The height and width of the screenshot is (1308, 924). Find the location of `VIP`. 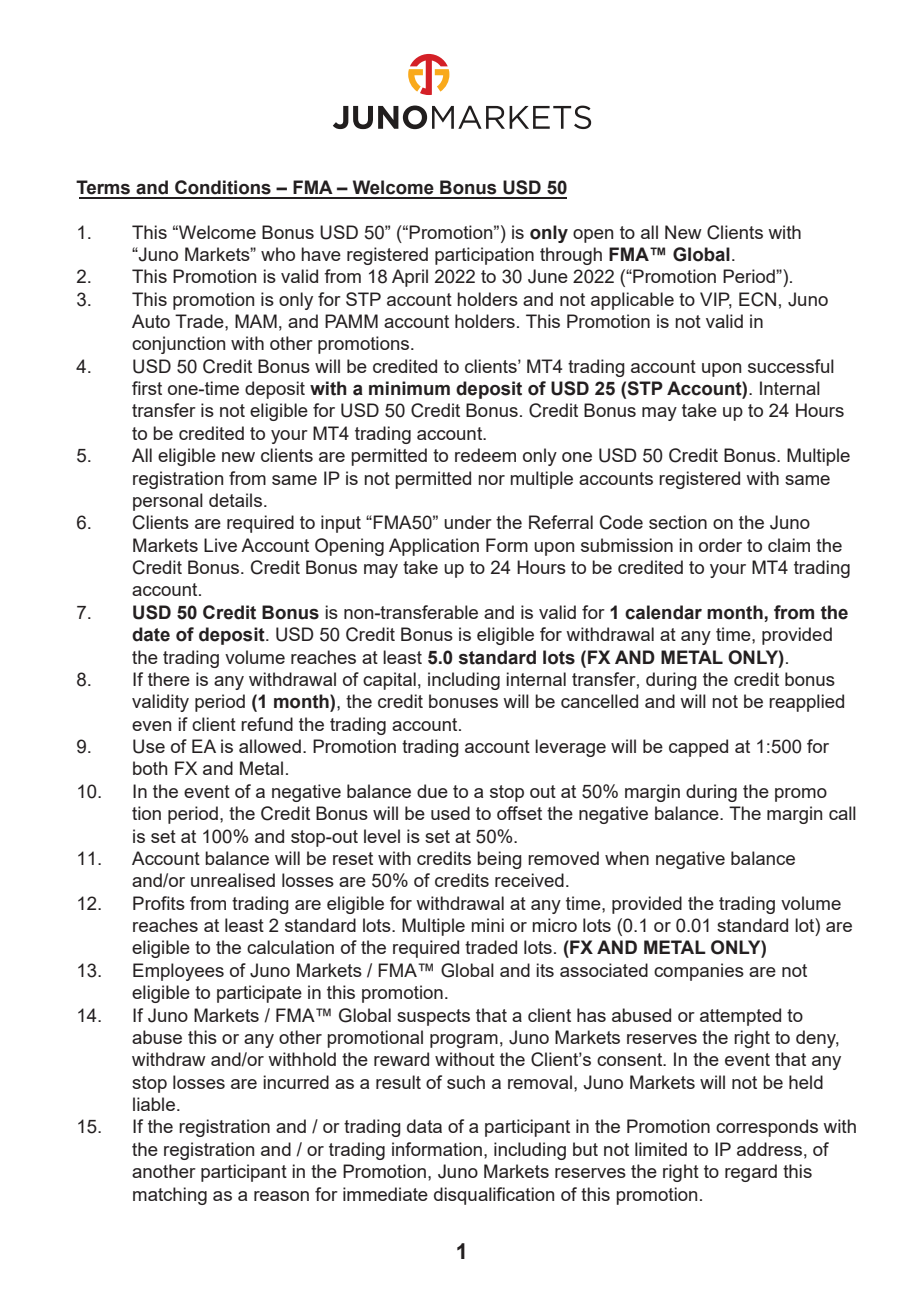

VIP is located at coordinates (716, 300).
